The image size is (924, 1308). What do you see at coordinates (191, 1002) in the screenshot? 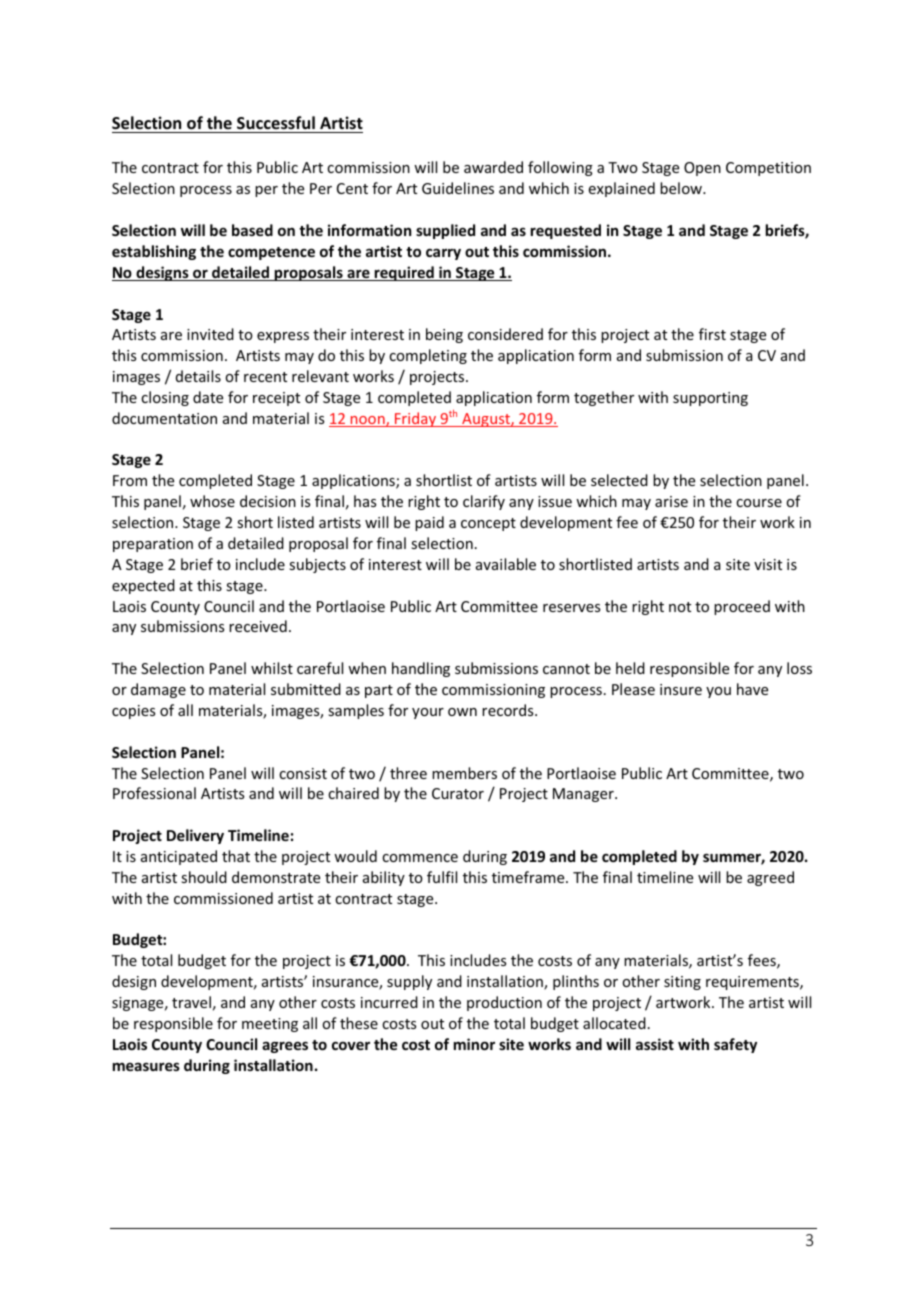
I see `travel` at bounding box center [191, 1002].
